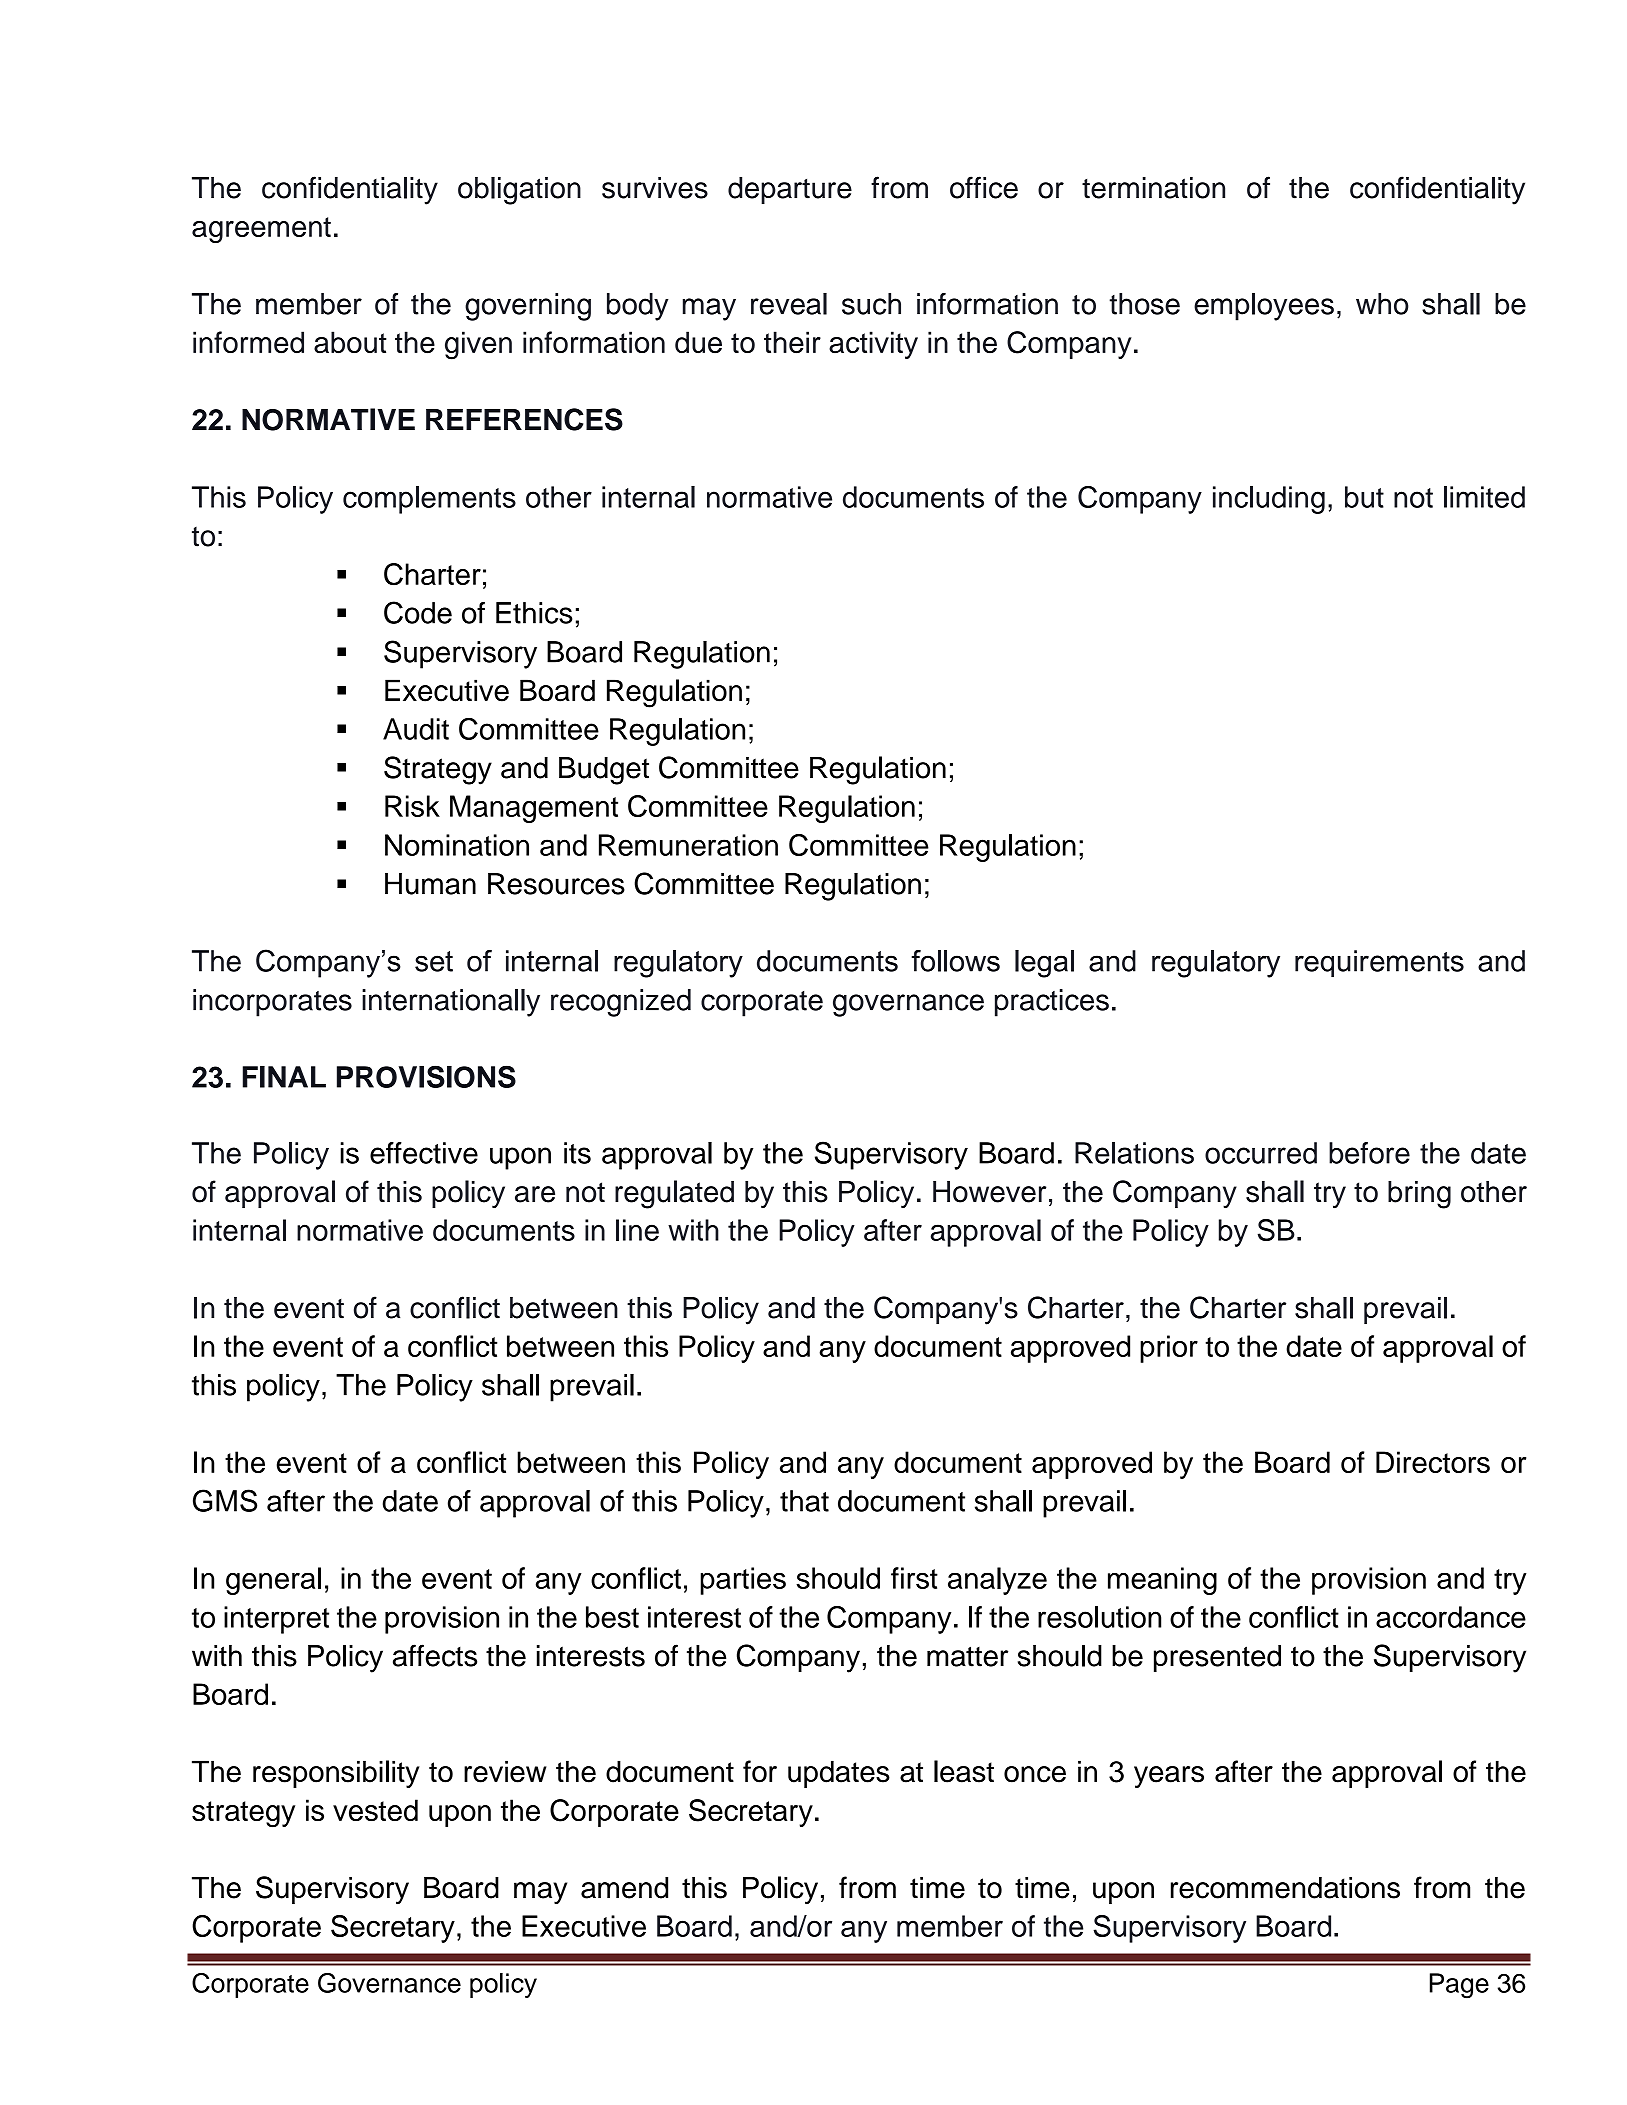  I want to click on requirements, so click(1379, 963).
